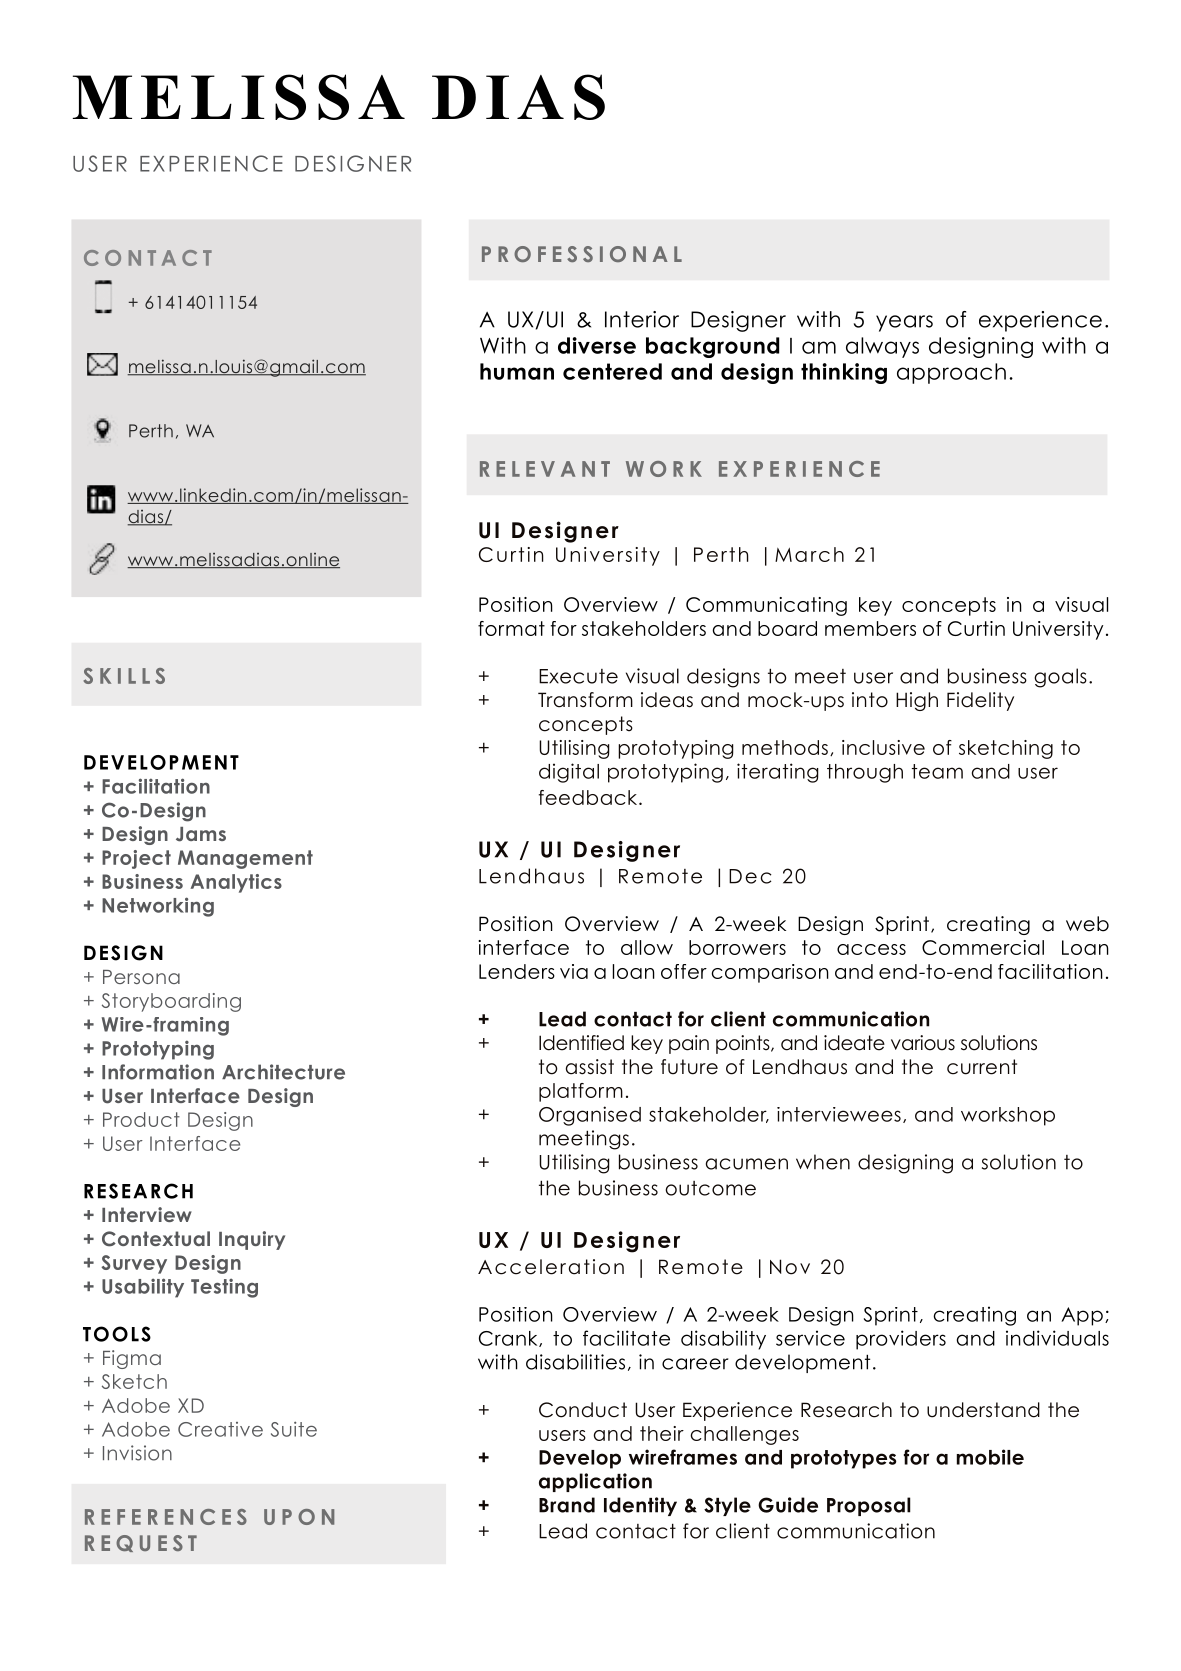 Image resolution: width=1181 pixels, height=1671 pixels. I want to click on application, so click(595, 1482).
